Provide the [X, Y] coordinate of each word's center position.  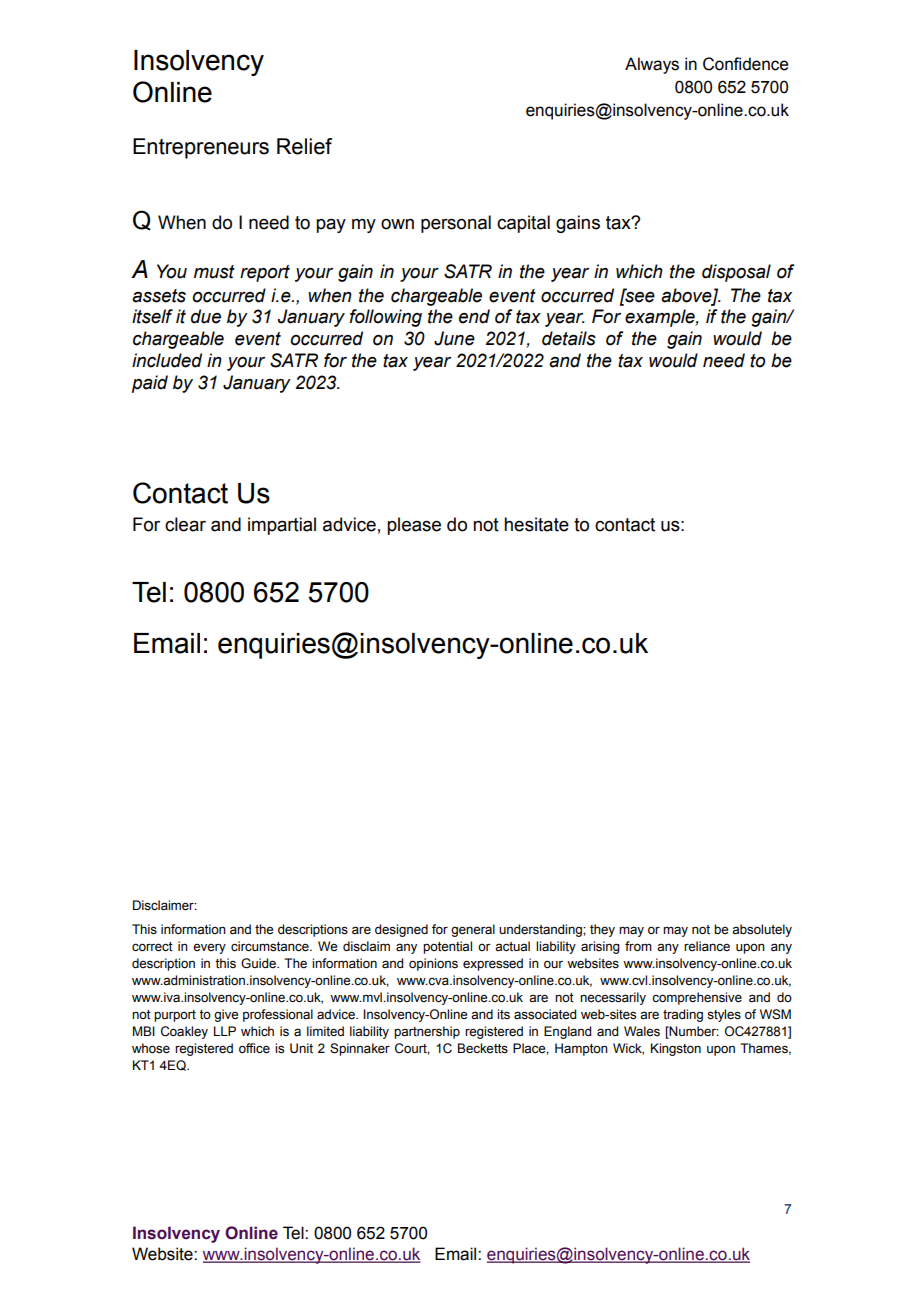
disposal [736, 273]
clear [185, 524]
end [474, 316]
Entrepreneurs [201, 148]
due [206, 316]
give [226, 1015]
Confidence [745, 64]
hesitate [536, 524]
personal [456, 224]
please [414, 526]
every [209, 949]
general [473, 930]
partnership [427, 1032]
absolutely [762, 930]
